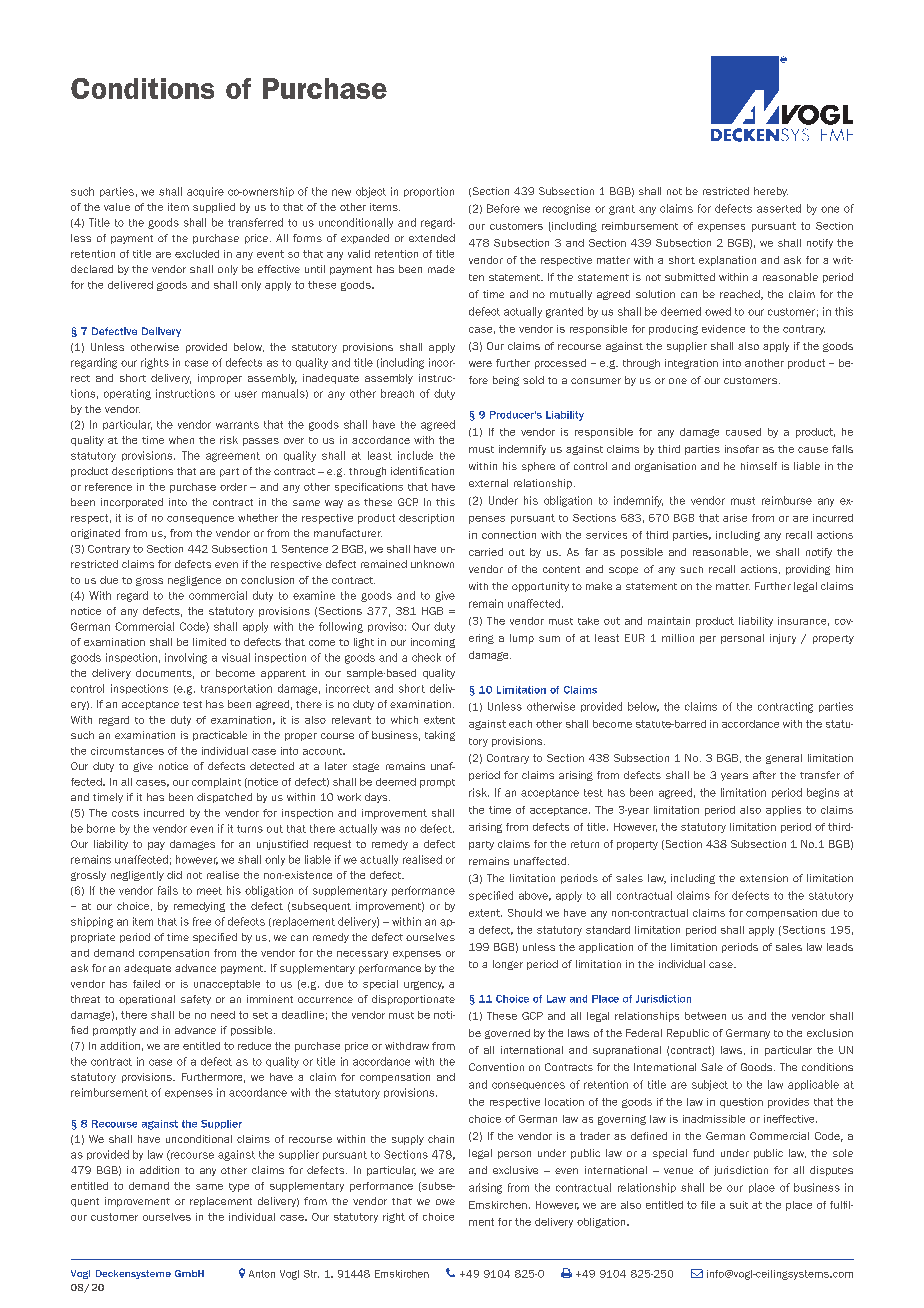 Image resolution: width=924 pixels, height=1308 pixels. What do you see at coordinates (779, 208) in the page?
I see `asserted` at bounding box center [779, 208].
